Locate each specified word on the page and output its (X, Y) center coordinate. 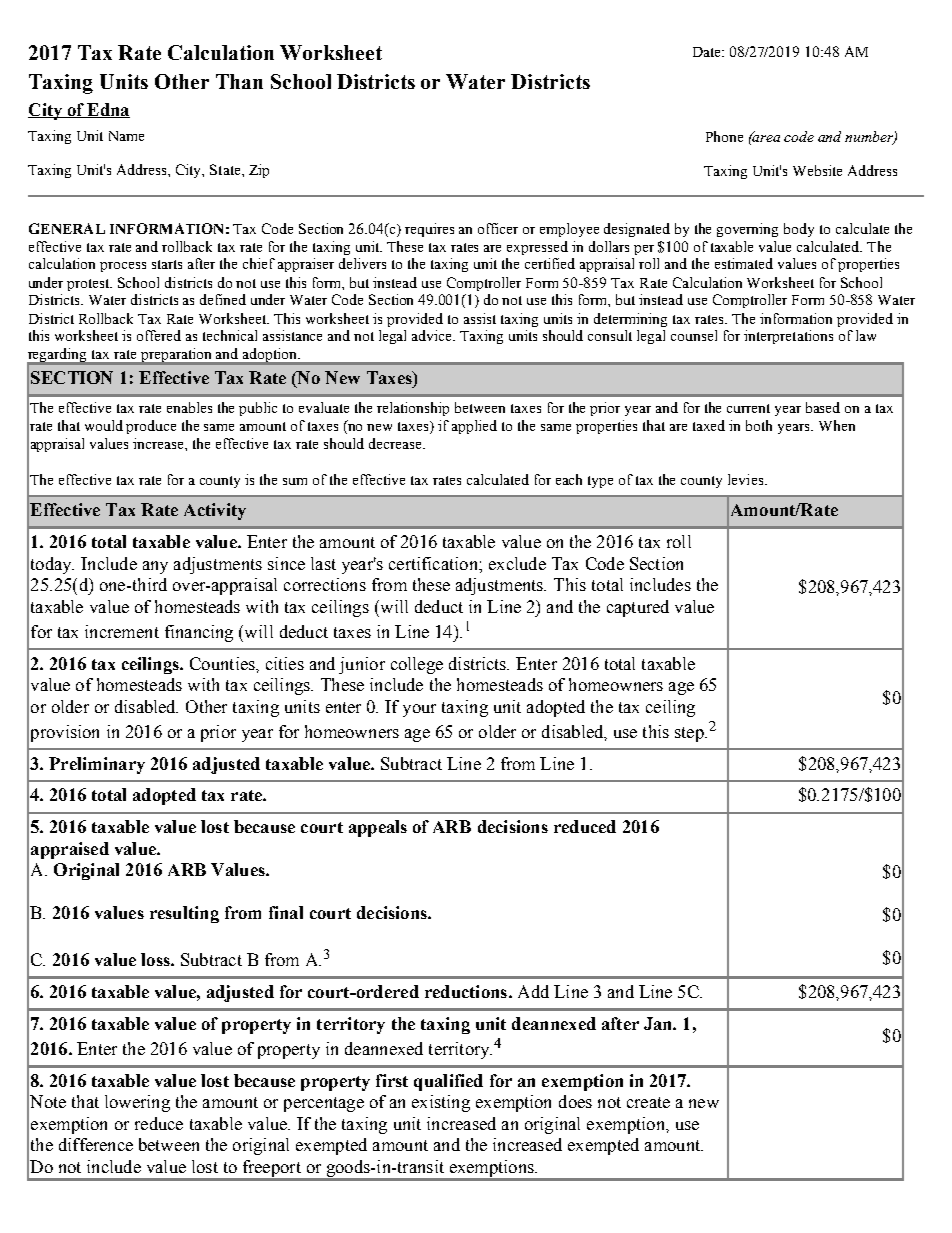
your (419, 710)
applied (474, 427)
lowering (137, 1103)
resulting (184, 914)
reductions (466, 991)
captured (638, 608)
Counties (223, 663)
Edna (107, 110)
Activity (215, 511)
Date (708, 52)
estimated (744, 263)
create (648, 1102)
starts (167, 264)
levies (747, 479)
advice (433, 335)
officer (498, 228)
